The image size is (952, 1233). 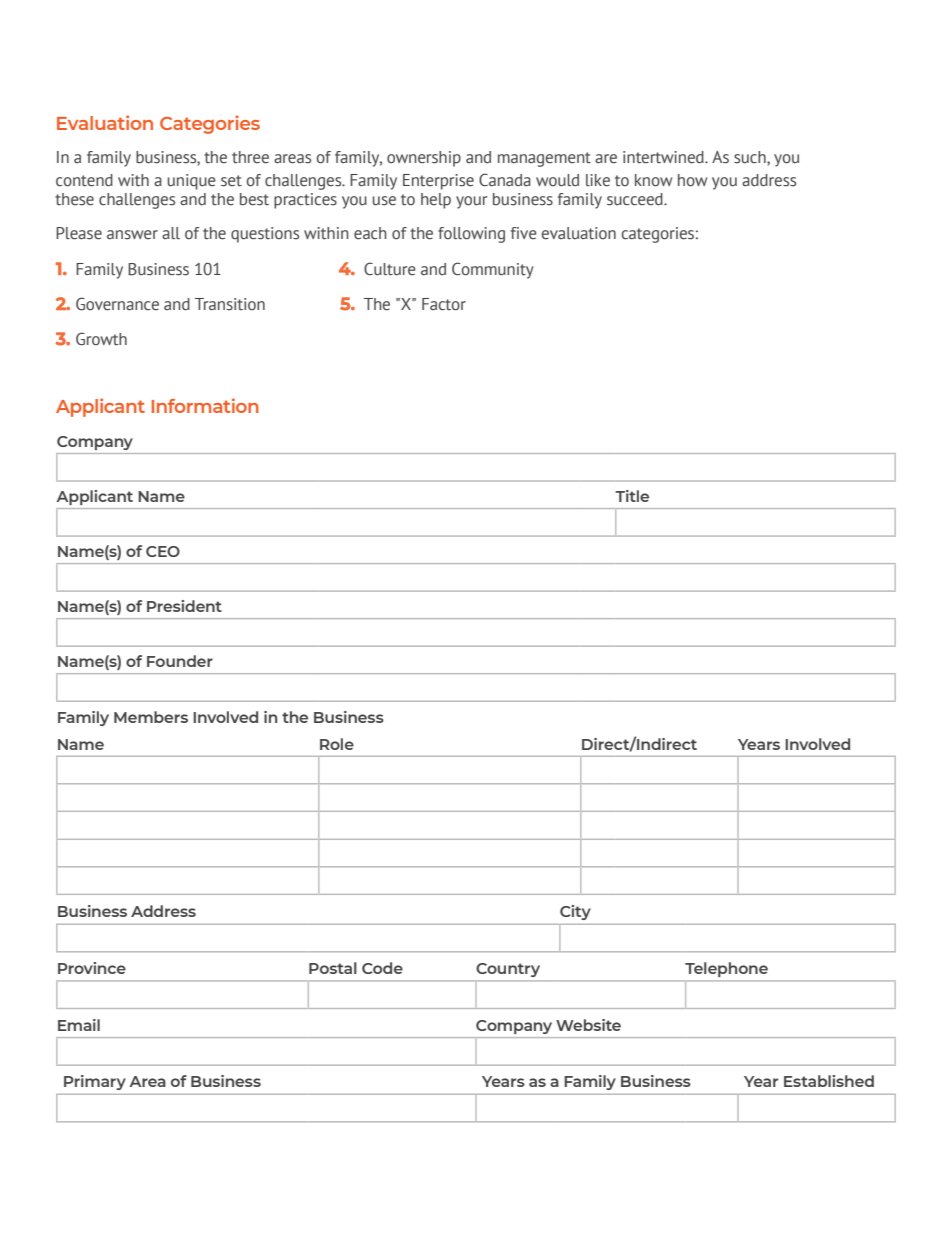 What do you see at coordinates (205, 405) in the screenshot?
I see `Information` at bounding box center [205, 405].
